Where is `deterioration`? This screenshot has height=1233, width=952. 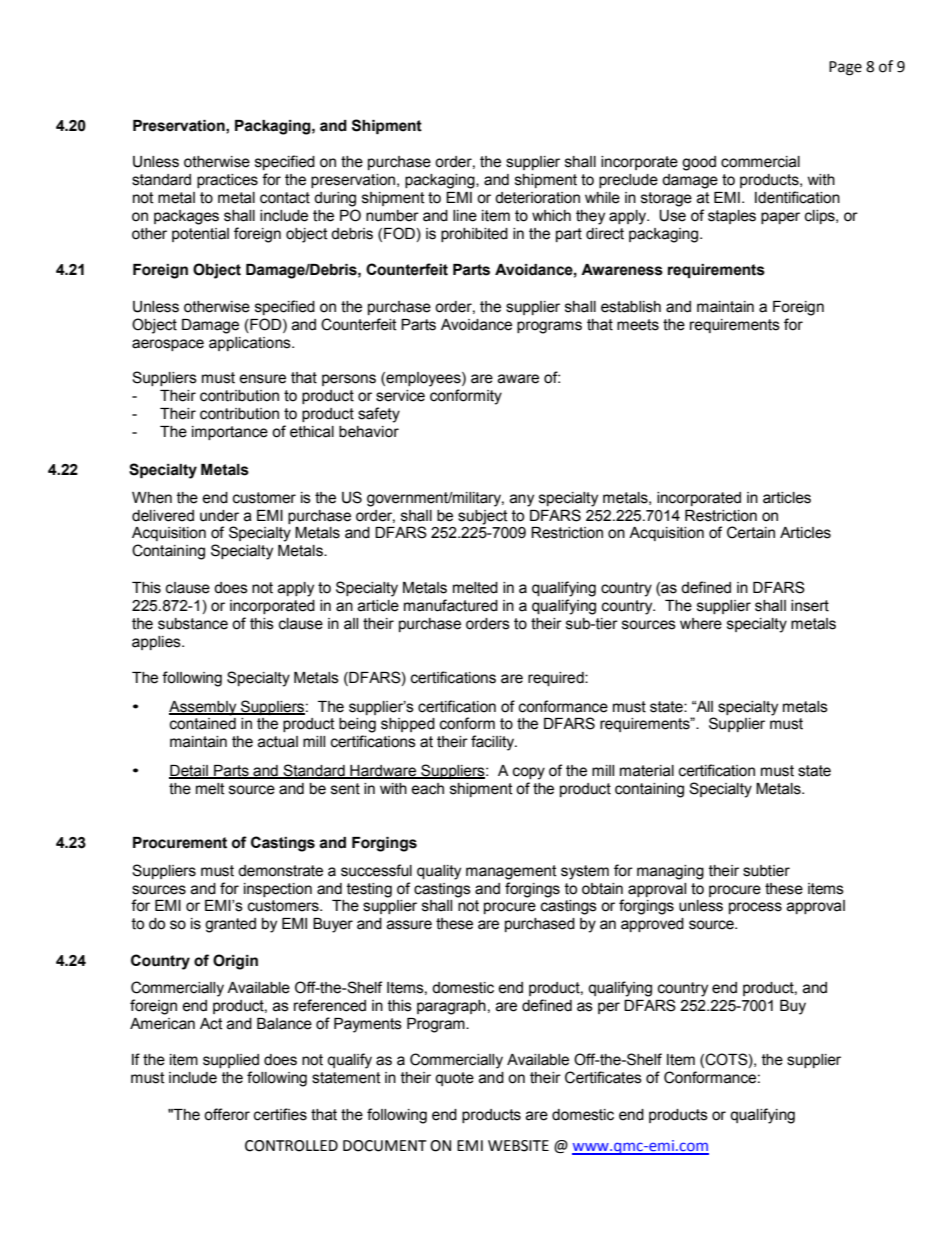
deterioration is located at coordinates (537, 198).
